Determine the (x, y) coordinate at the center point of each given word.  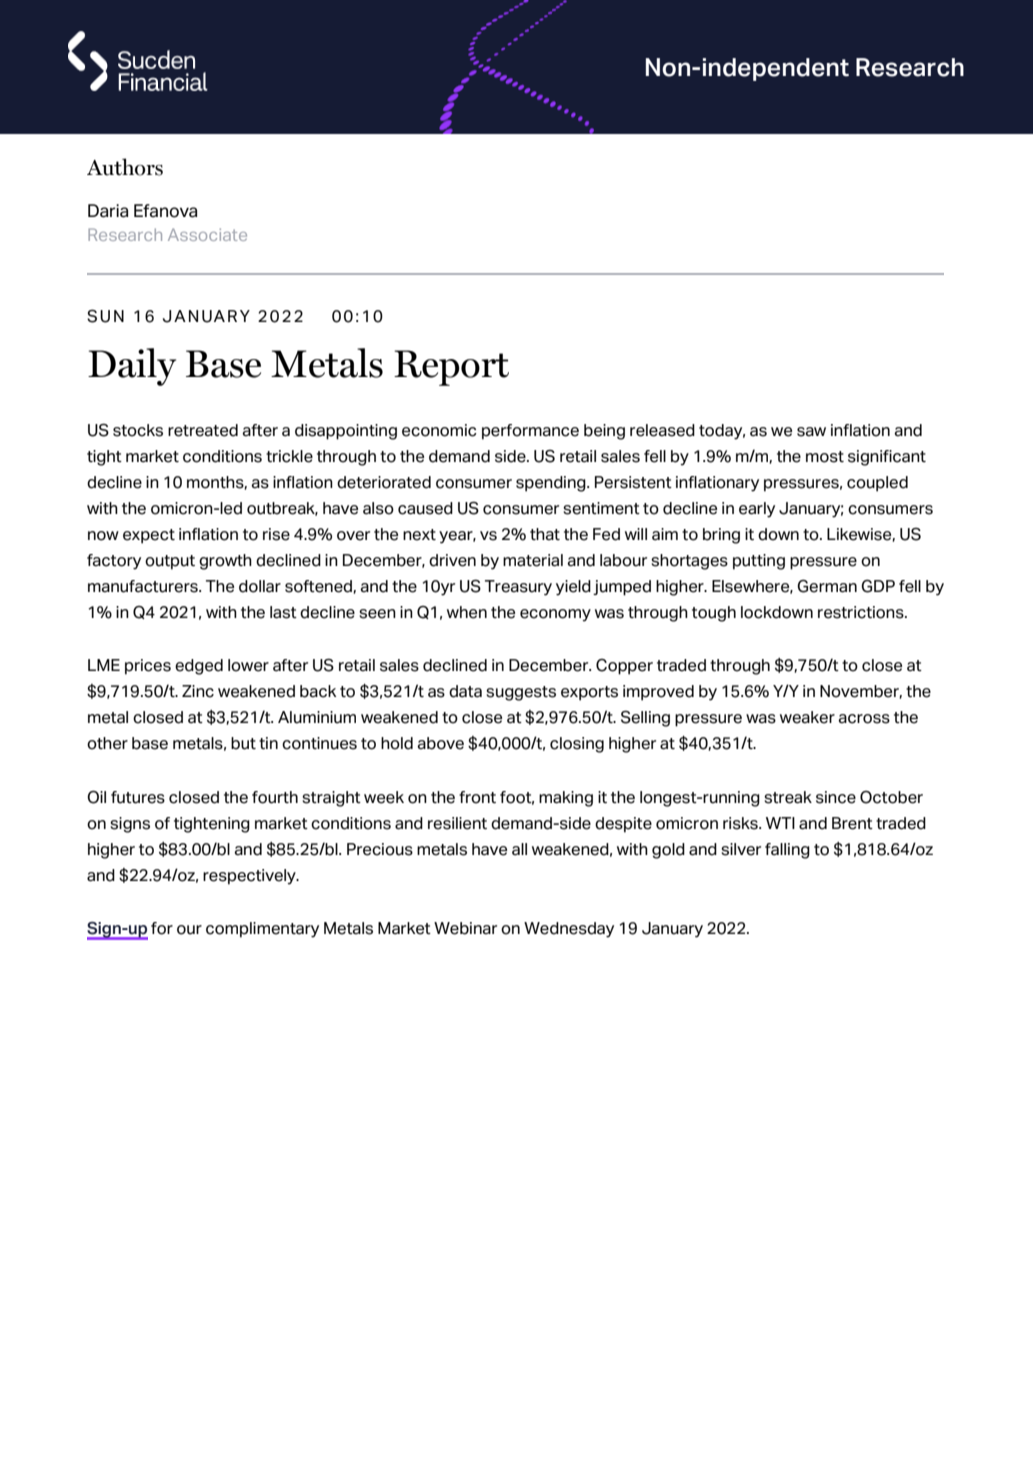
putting (759, 562)
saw (811, 432)
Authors (125, 167)
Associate (207, 234)
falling (787, 851)
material (533, 560)
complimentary (262, 930)
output (170, 562)
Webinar (465, 928)
